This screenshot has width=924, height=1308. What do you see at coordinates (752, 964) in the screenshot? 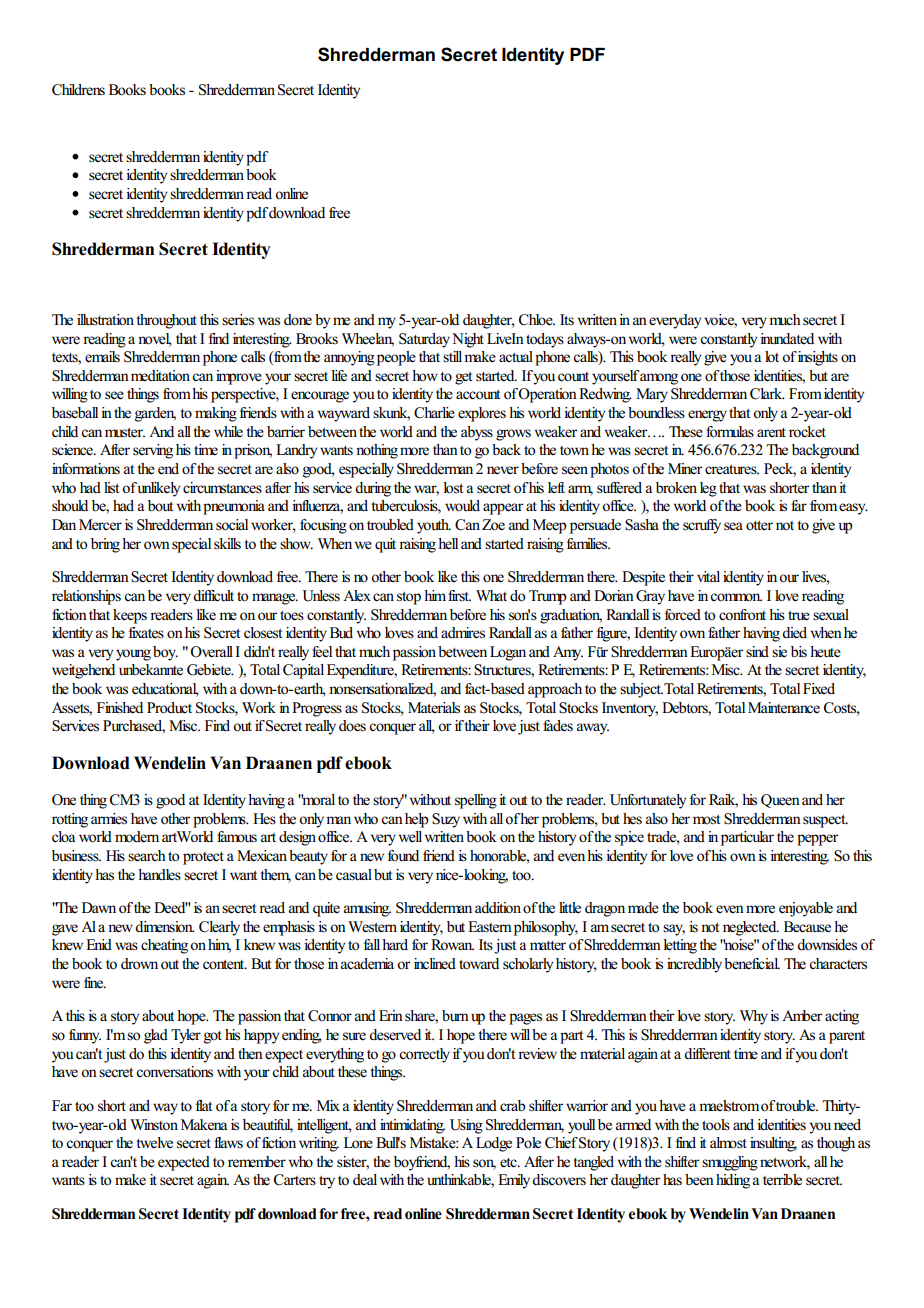
I see `beneficial` at bounding box center [752, 964].
